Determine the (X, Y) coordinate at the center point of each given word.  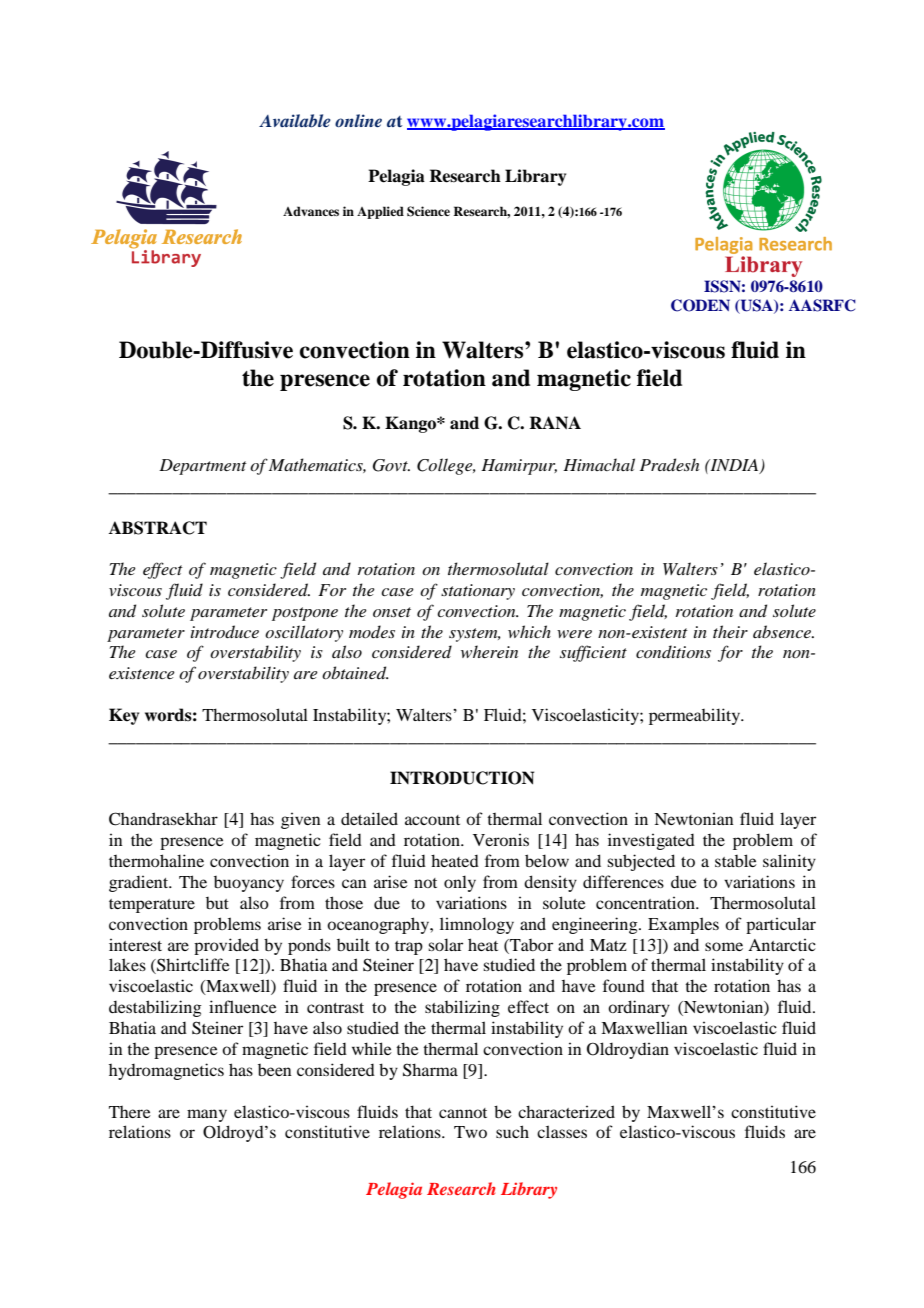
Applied (380, 212)
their (730, 631)
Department (203, 467)
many (207, 1115)
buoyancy (249, 884)
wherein (489, 651)
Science (428, 211)
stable (736, 860)
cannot (463, 1113)
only (460, 883)
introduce (225, 632)
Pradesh (669, 464)
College (446, 466)
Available (295, 120)
